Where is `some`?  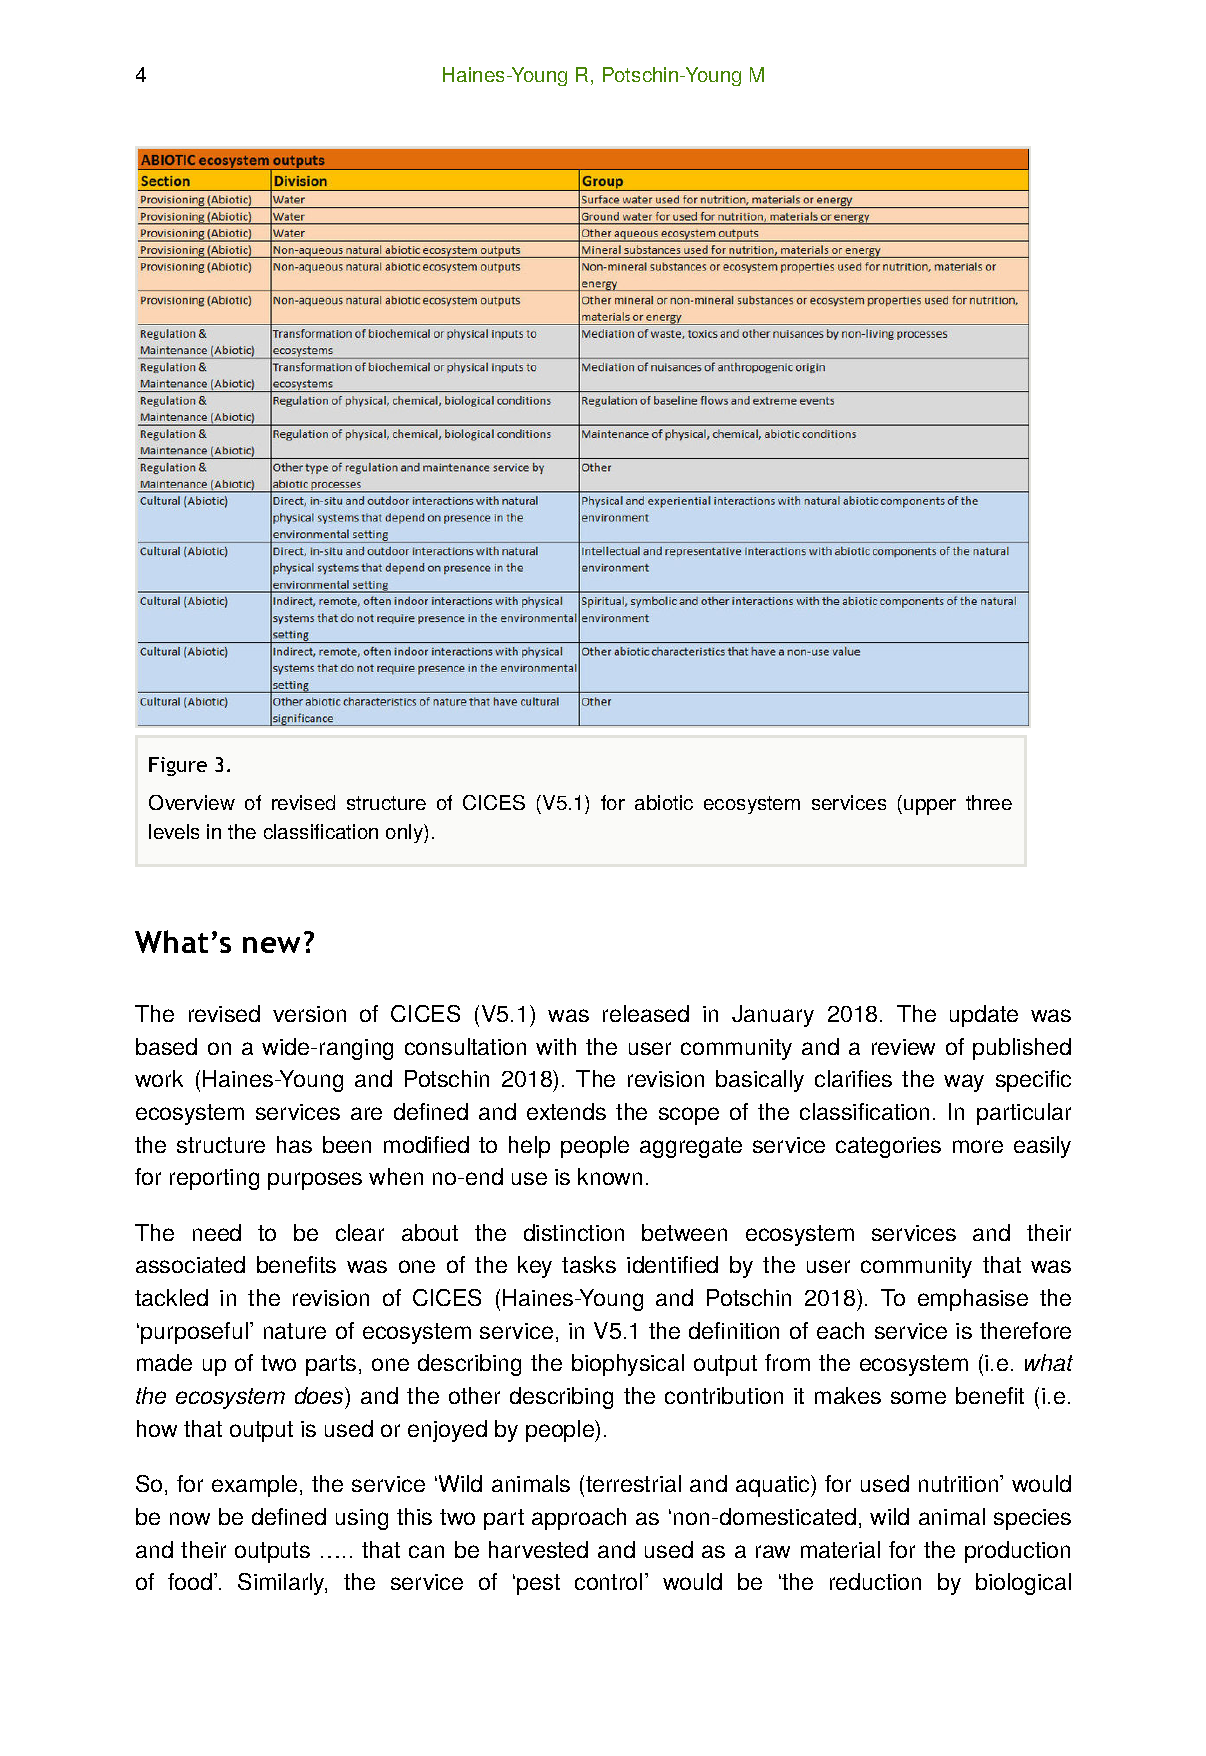
some is located at coordinates (918, 1397).
